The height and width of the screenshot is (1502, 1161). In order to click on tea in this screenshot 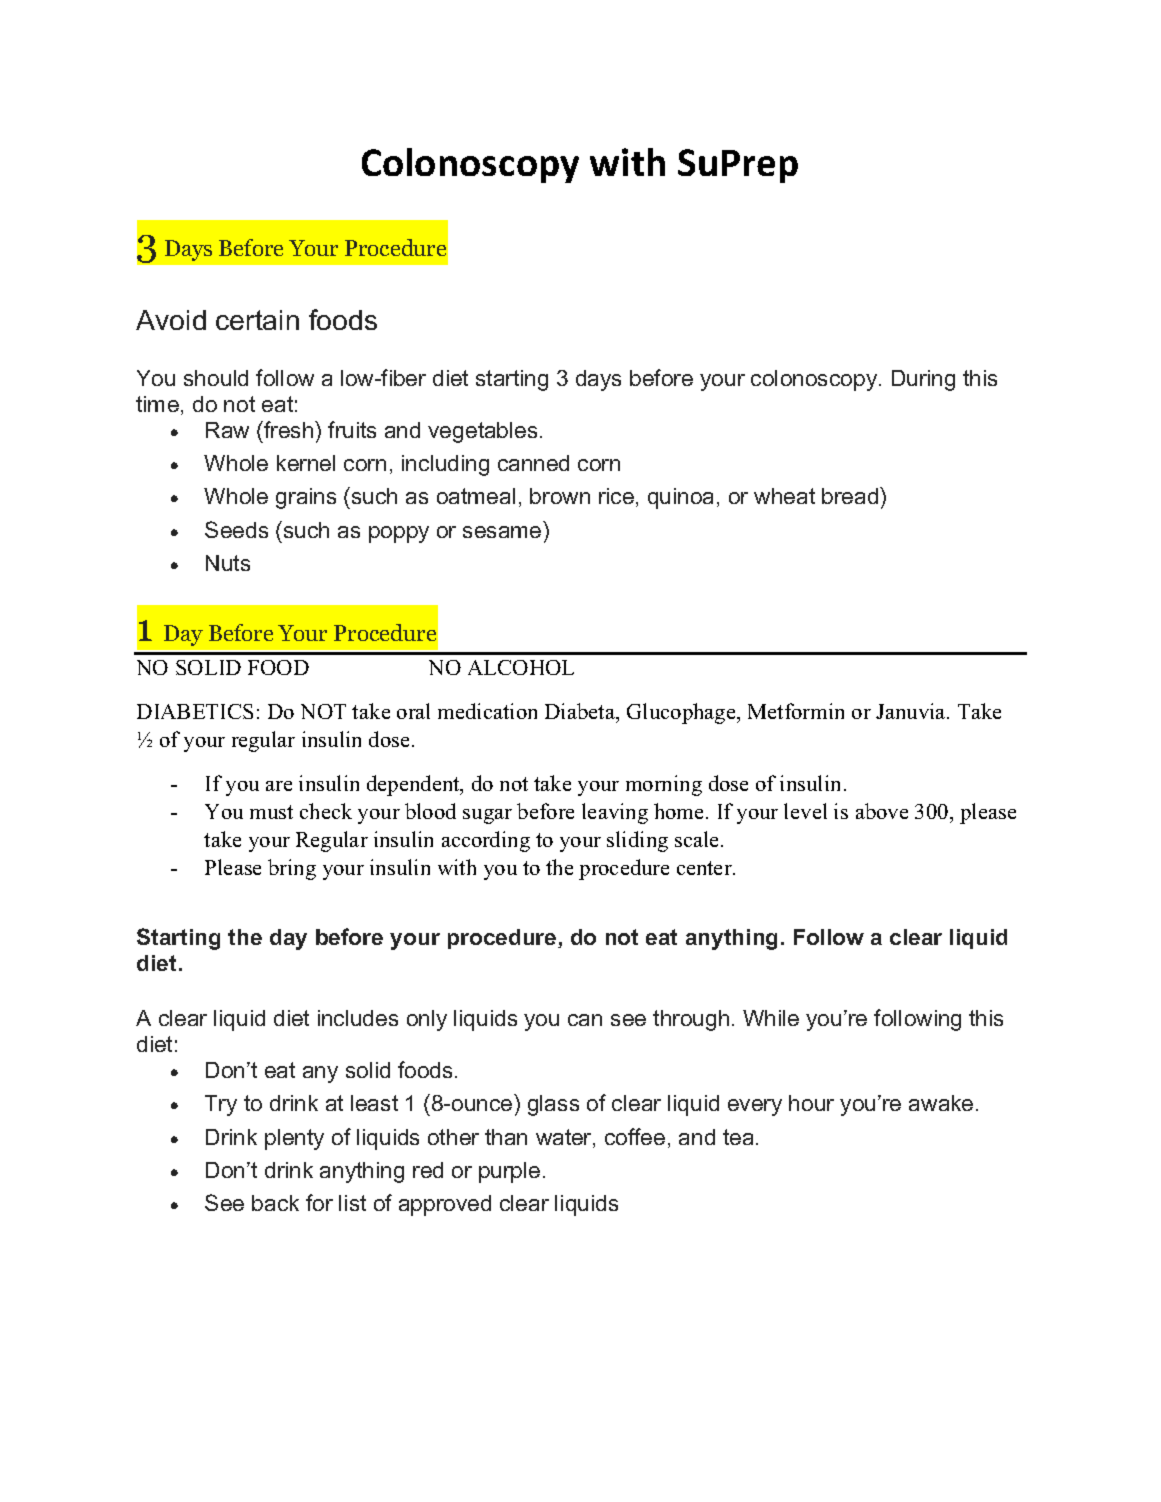, I will do `click(738, 1137)`.
